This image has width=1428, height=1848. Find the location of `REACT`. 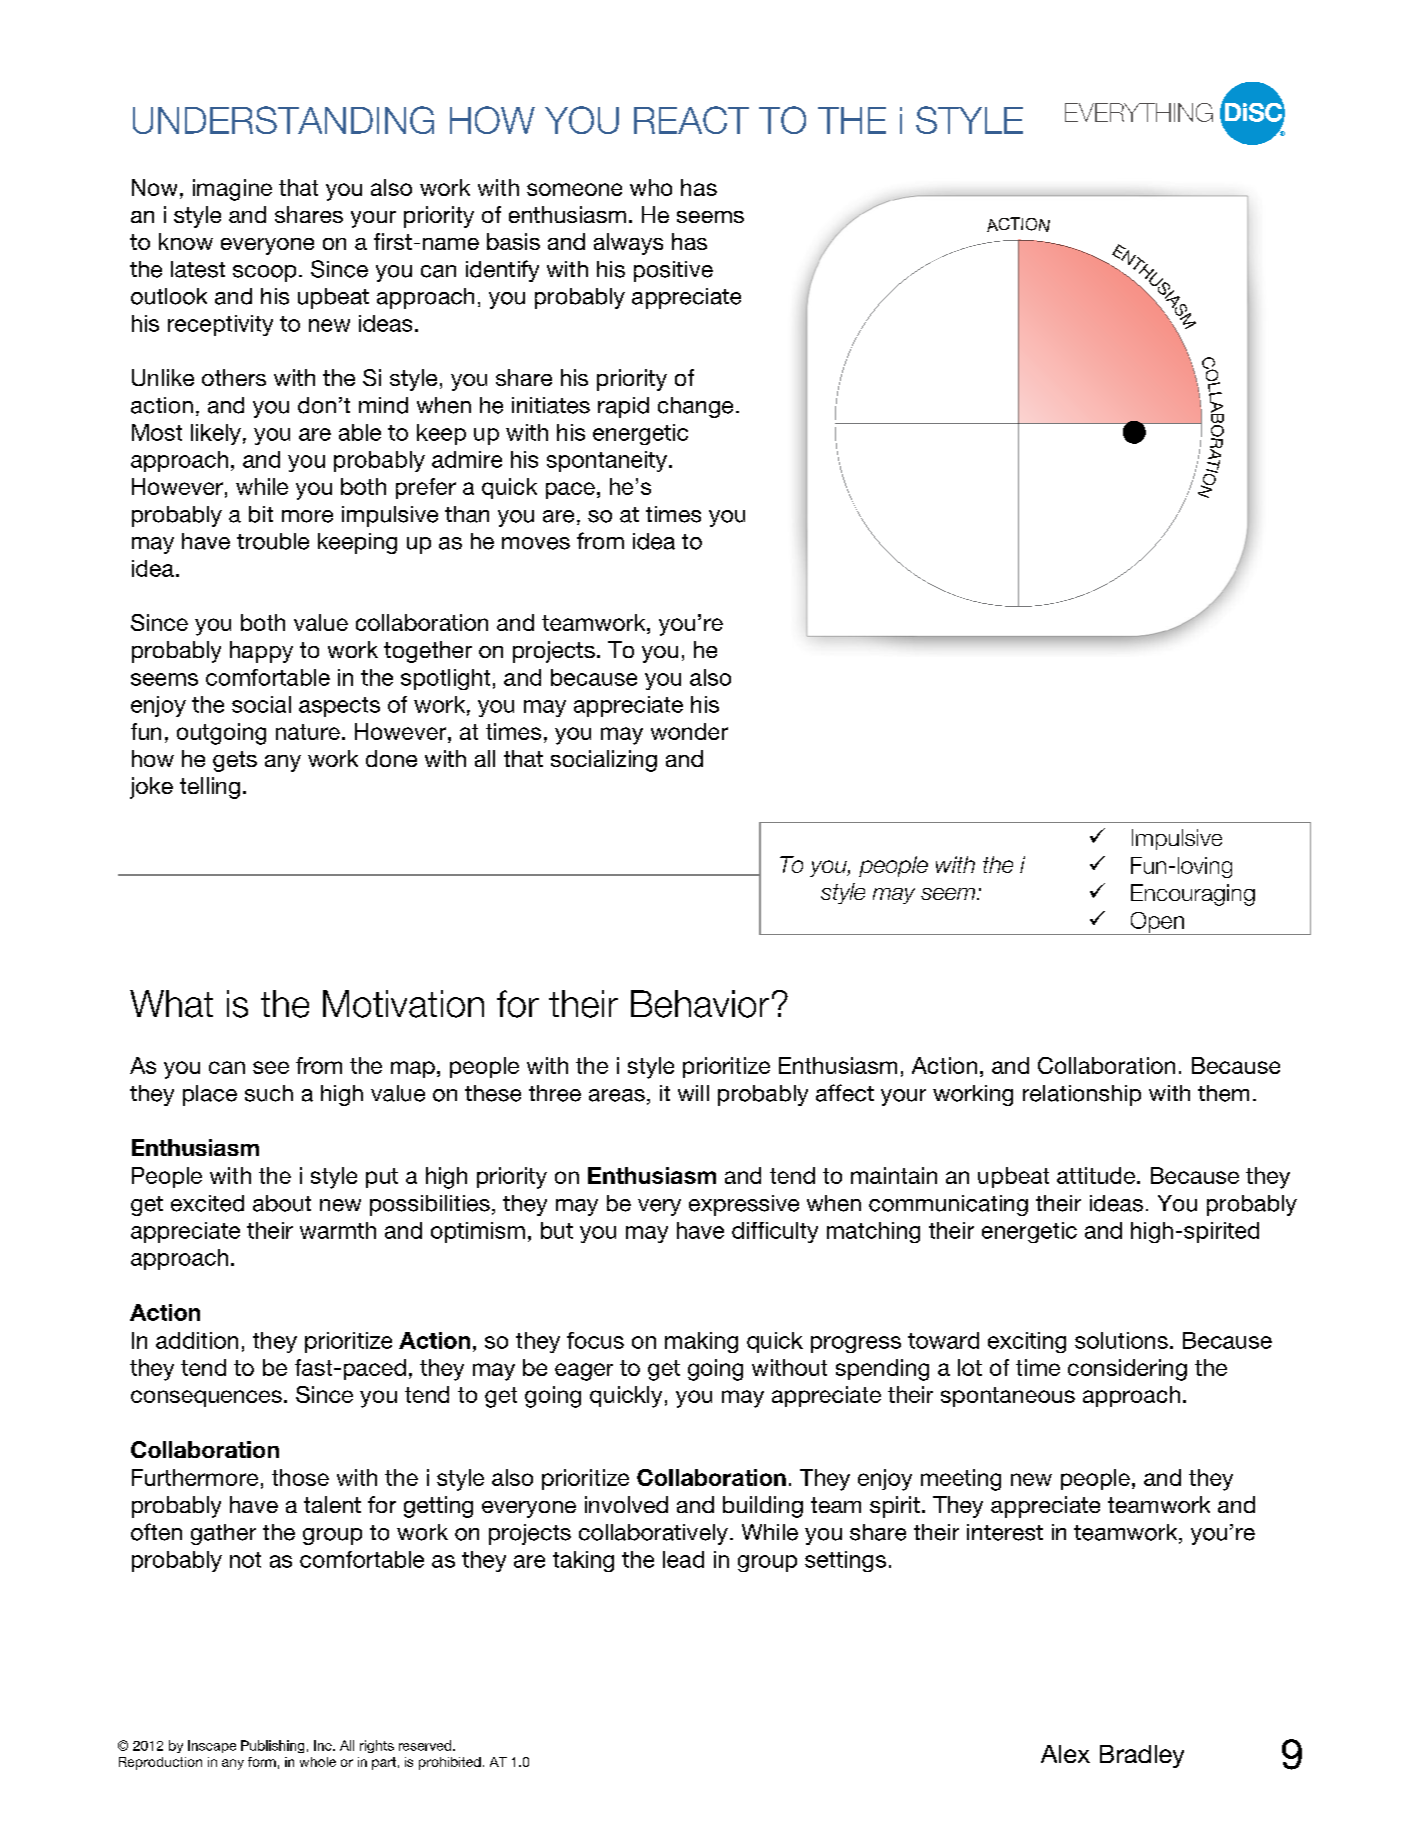

REACT is located at coordinates (691, 120).
